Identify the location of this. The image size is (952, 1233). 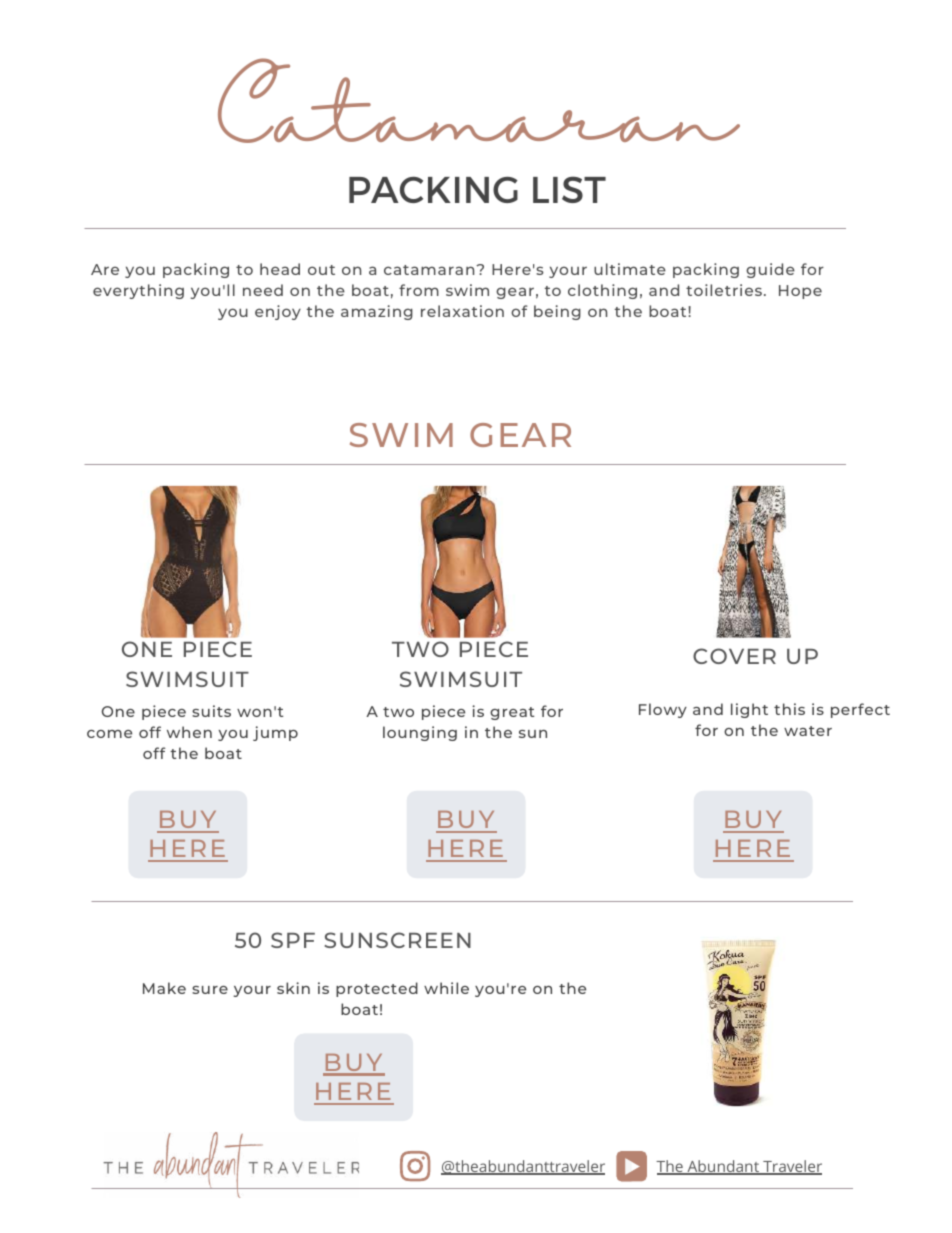
(789, 709).
